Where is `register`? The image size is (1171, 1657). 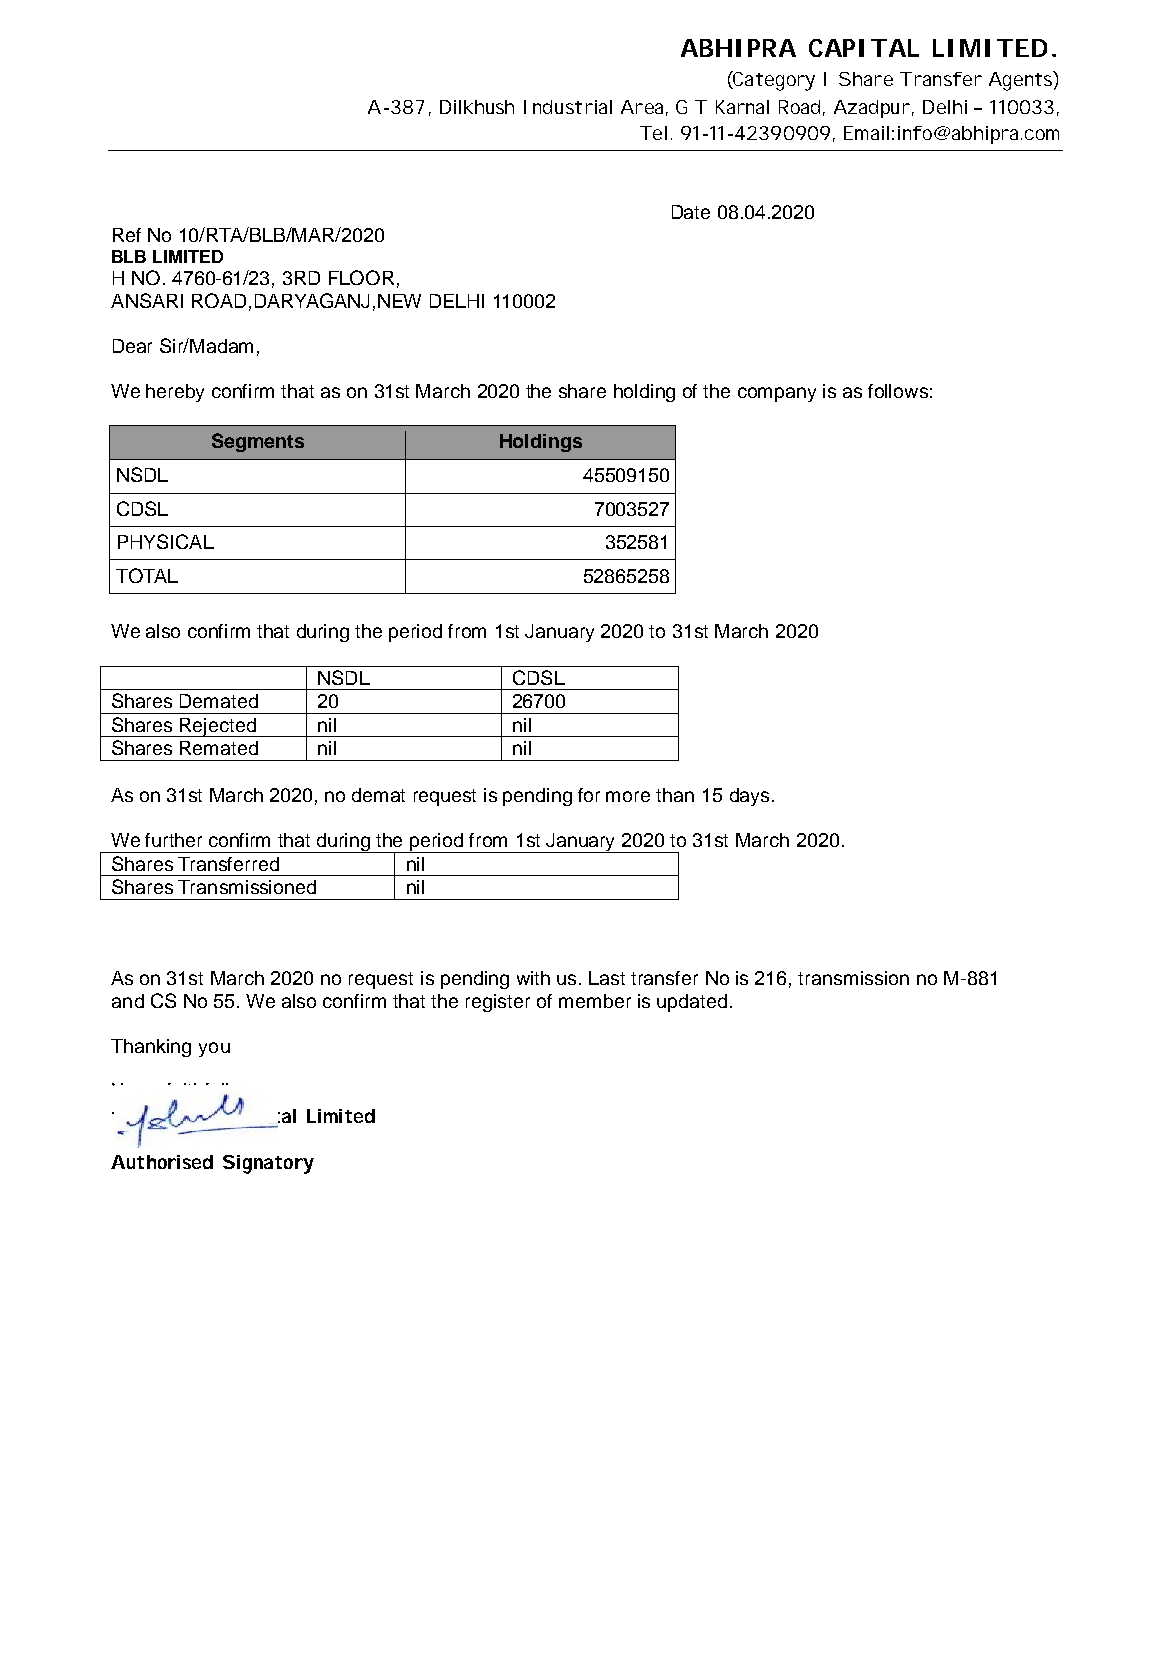
register is located at coordinates (498, 1003).
